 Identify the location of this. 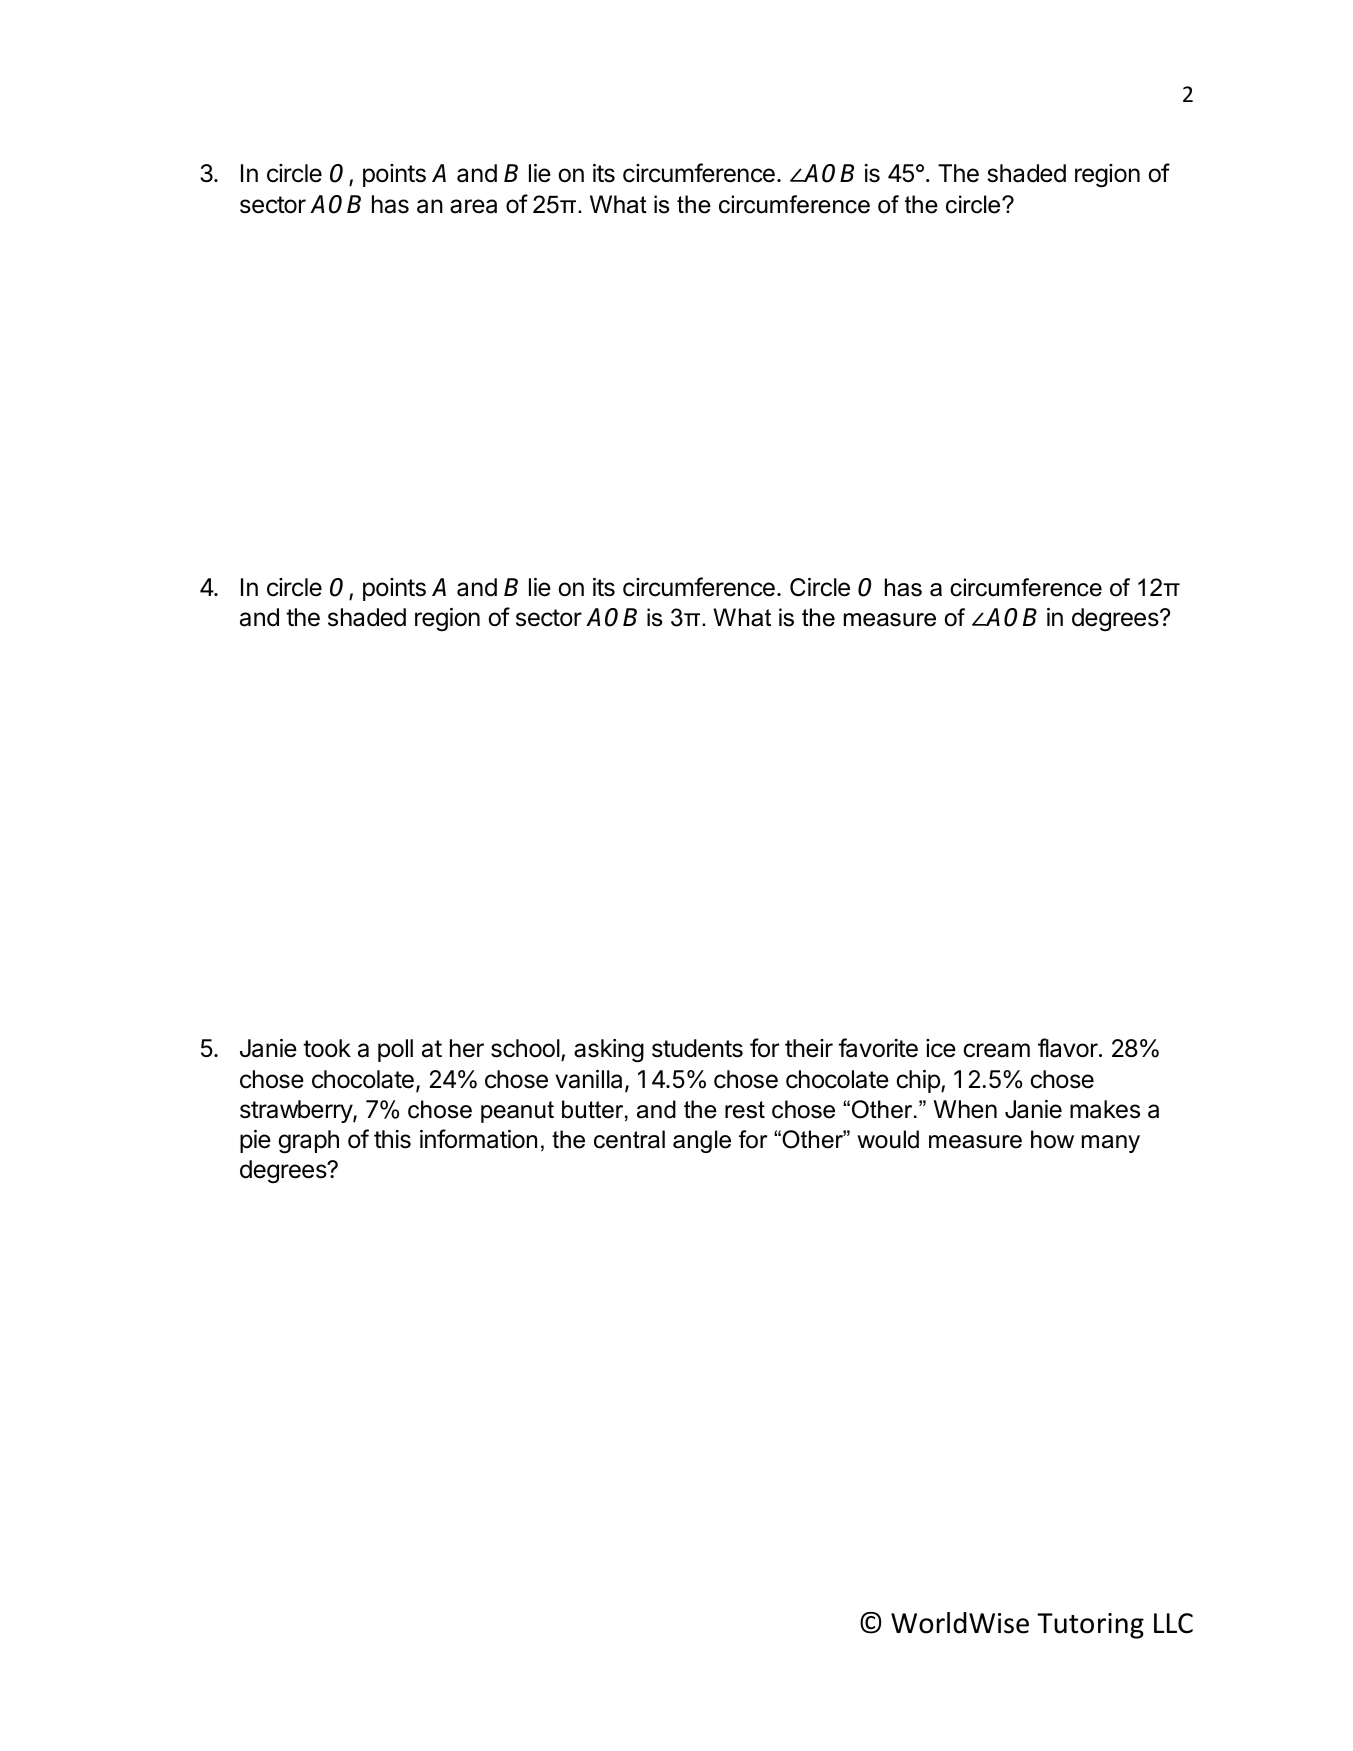
(392, 1139).
